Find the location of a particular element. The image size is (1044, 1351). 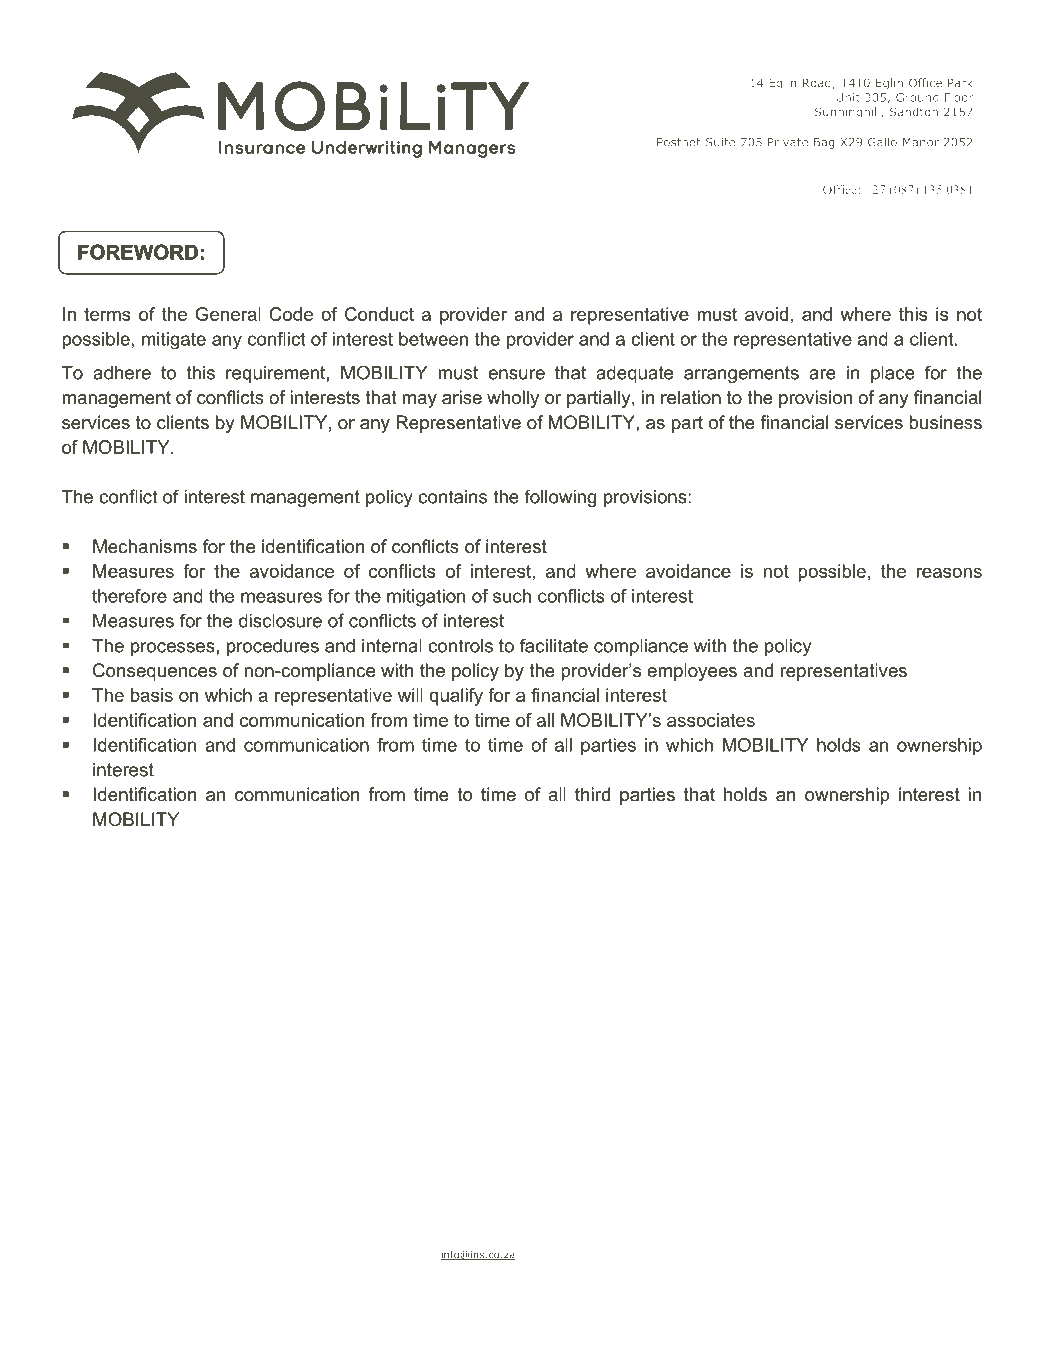

Suite is located at coordinates (720, 142).
